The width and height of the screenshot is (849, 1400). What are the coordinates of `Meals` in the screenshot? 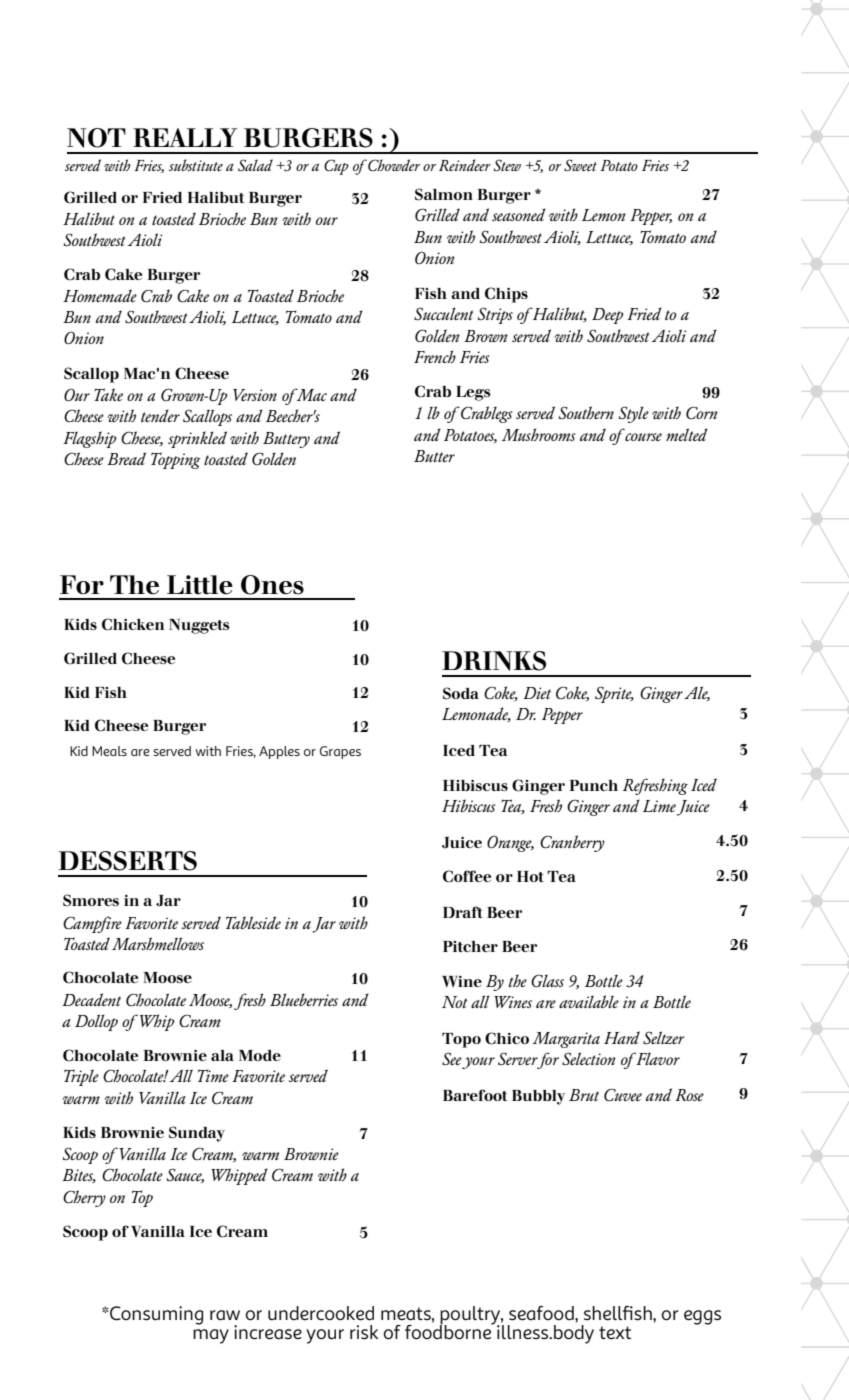 It's located at (109, 751).
